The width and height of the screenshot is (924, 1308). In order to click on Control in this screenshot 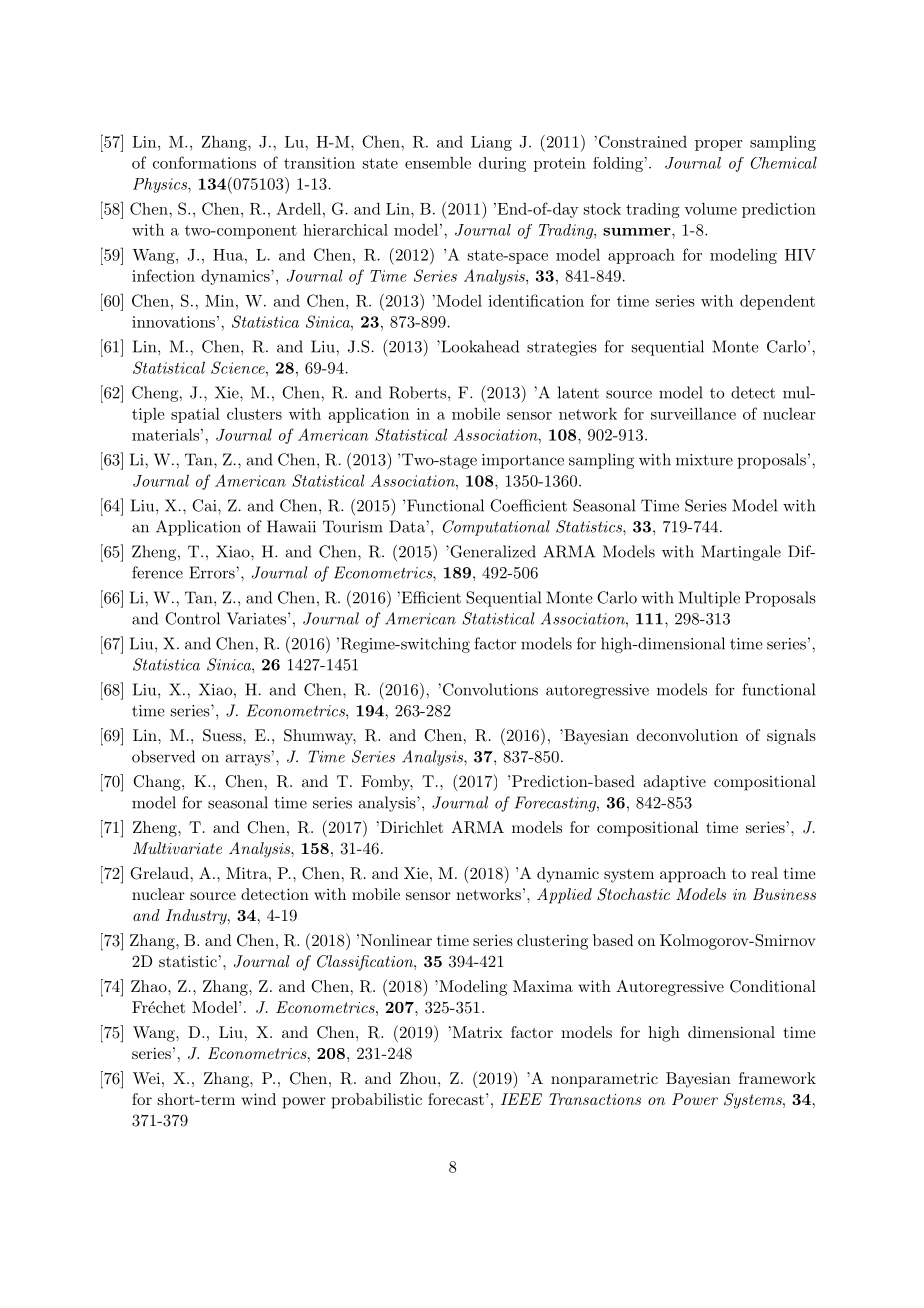, I will do `click(192, 618)`.
